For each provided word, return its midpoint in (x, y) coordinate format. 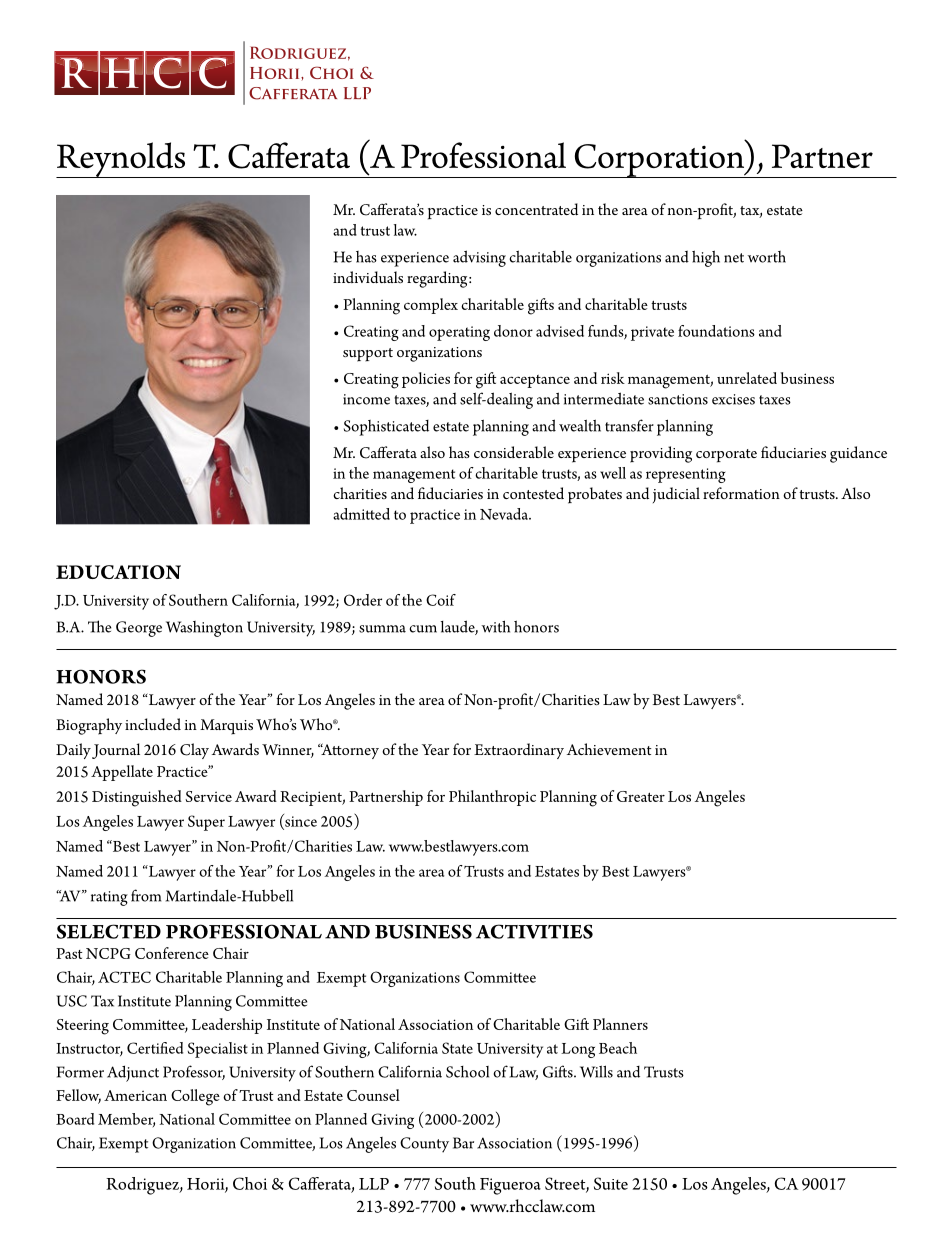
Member (126, 1120)
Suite (611, 1183)
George (139, 629)
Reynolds (122, 160)
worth (766, 257)
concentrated (536, 209)
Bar (463, 1143)
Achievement (609, 749)
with (495, 626)
